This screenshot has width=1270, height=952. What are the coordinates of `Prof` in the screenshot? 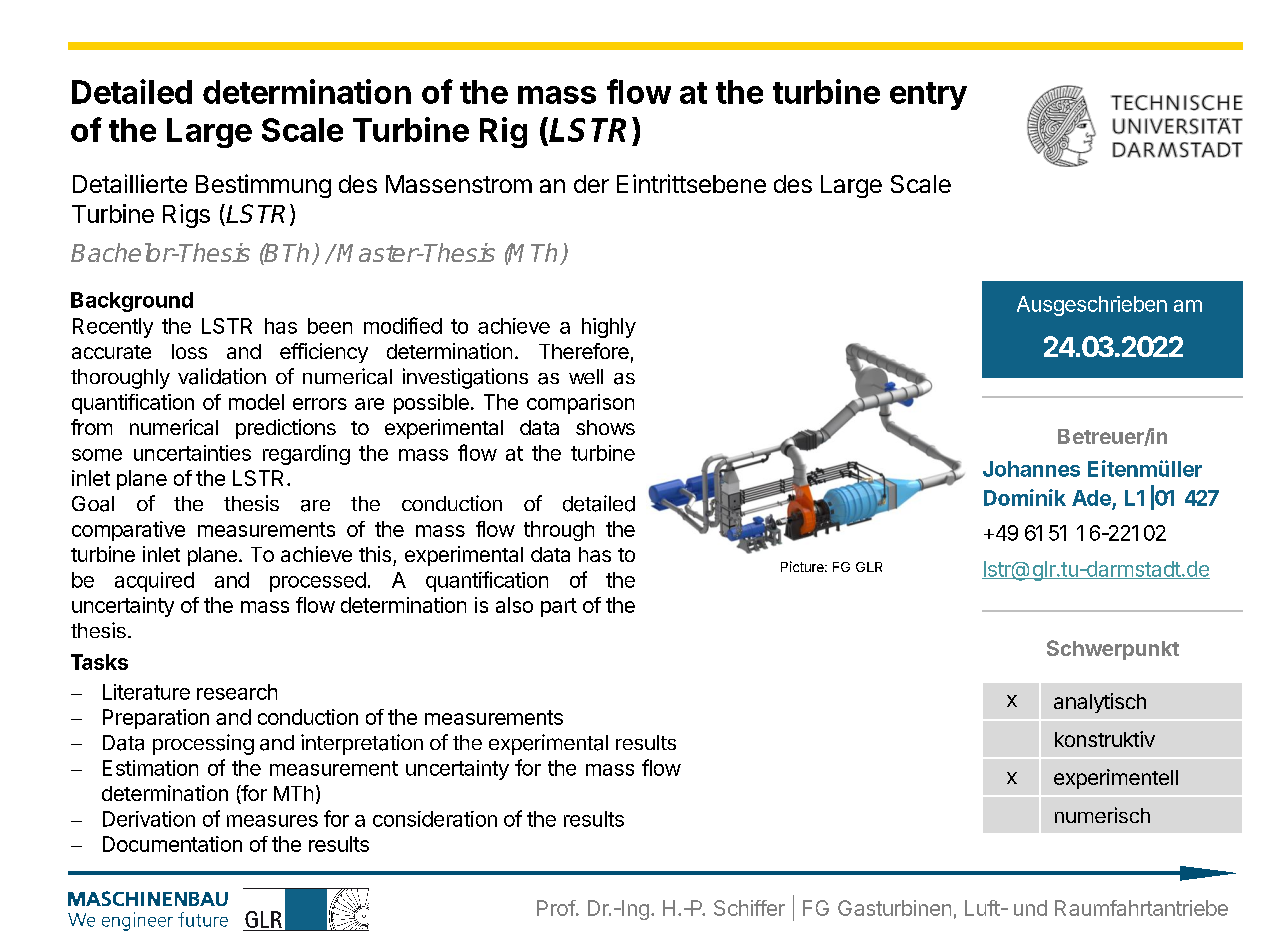 It's located at (556, 908).
